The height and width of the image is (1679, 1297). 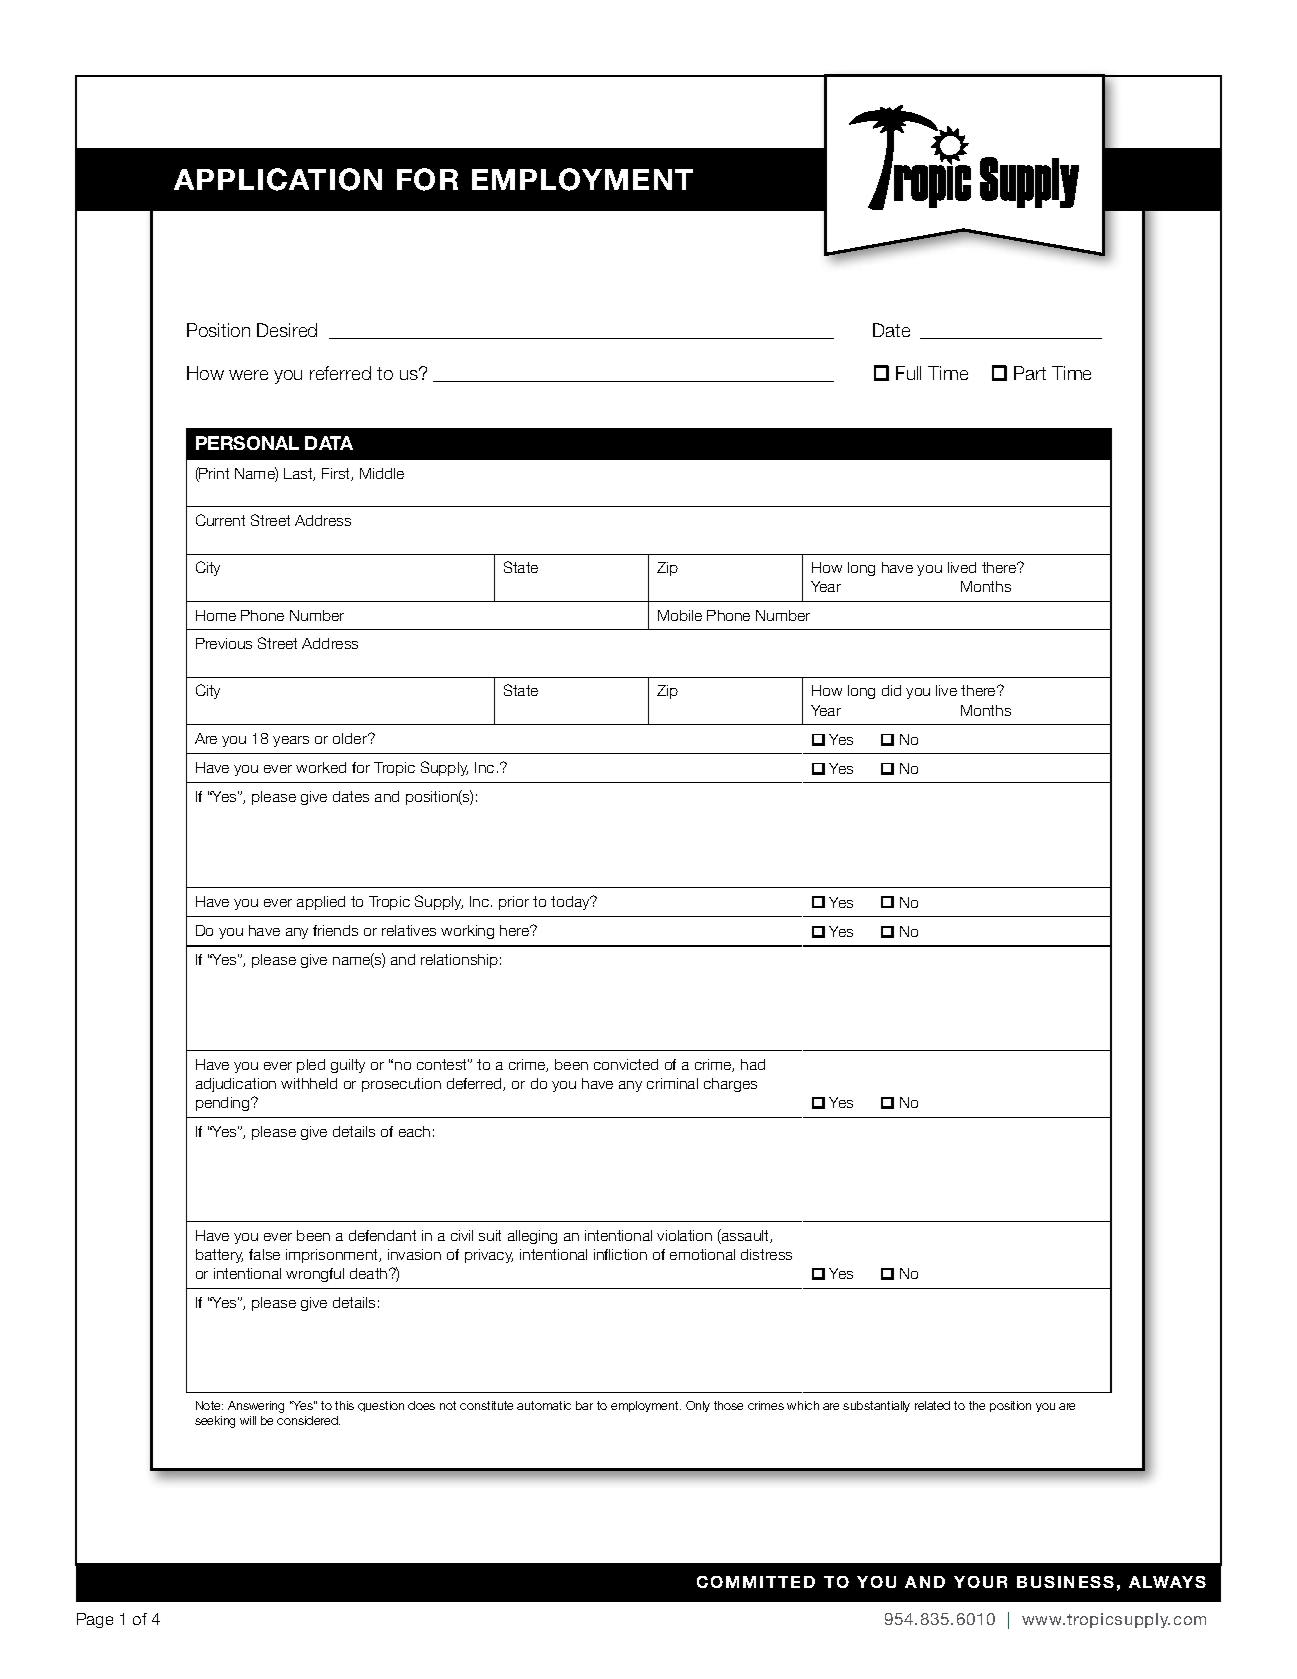 What do you see at coordinates (891, 690) in the image?
I see `did` at bounding box center [891, 690].
